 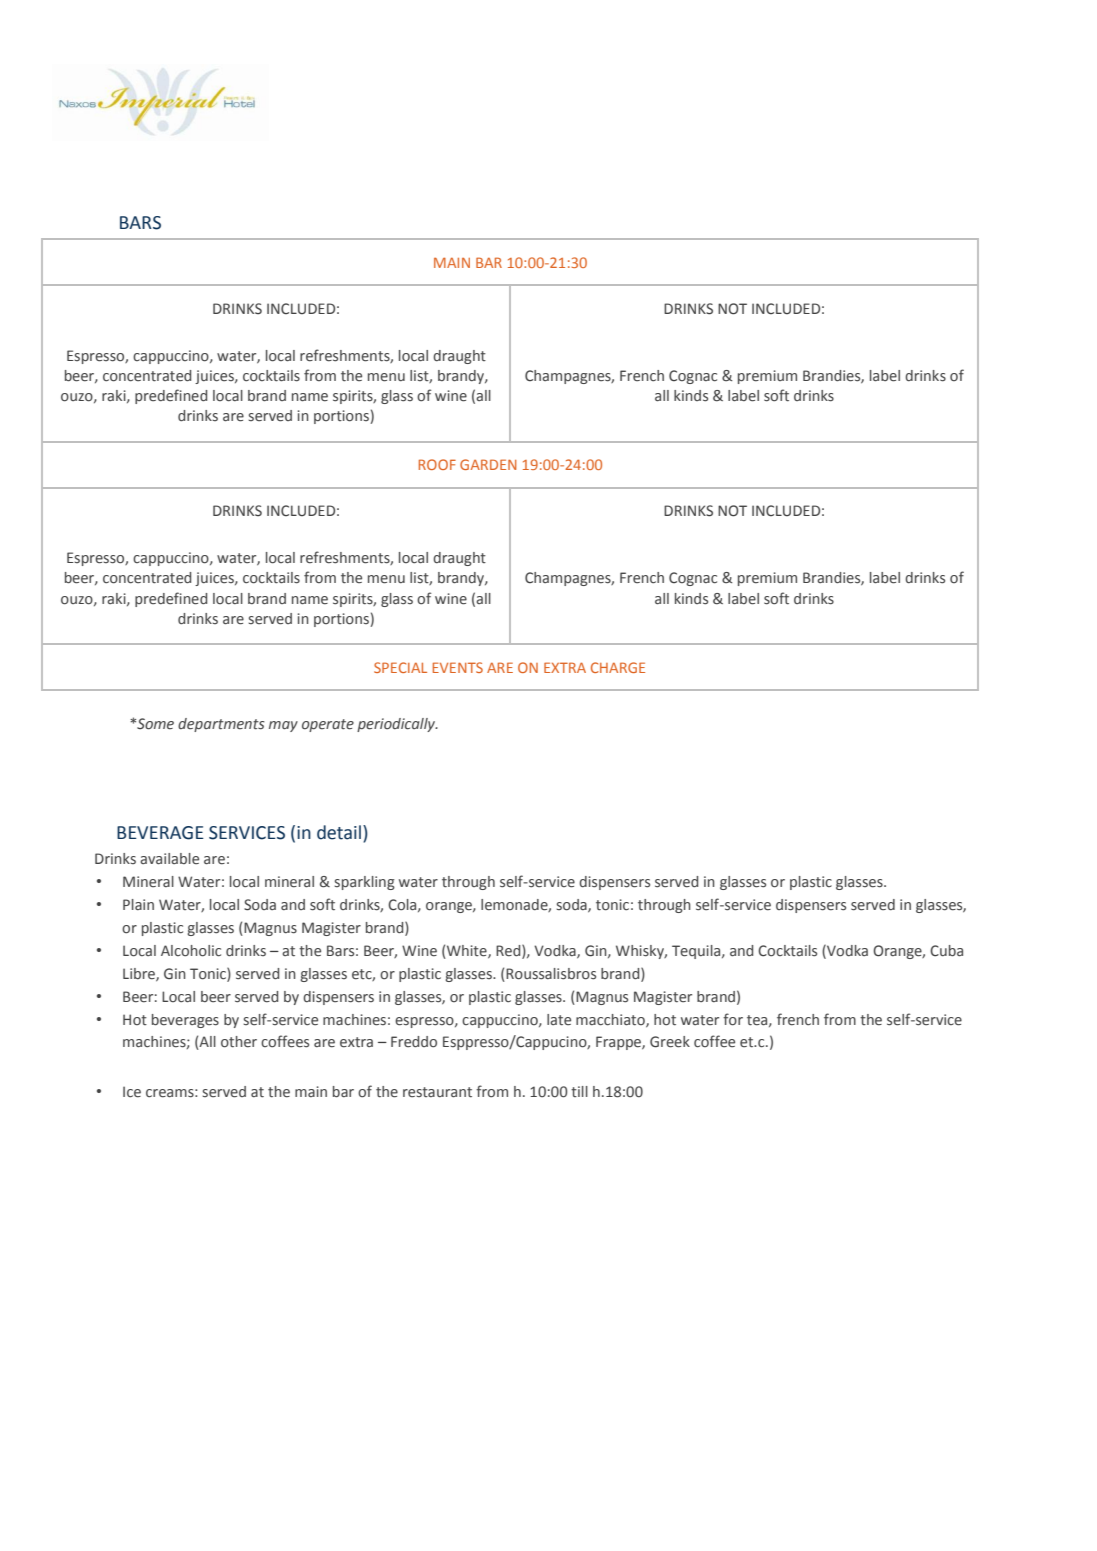 What do you see at coordinates (437, 464) in the document?
I see `ROOF` at bounding box center [437, 464].
